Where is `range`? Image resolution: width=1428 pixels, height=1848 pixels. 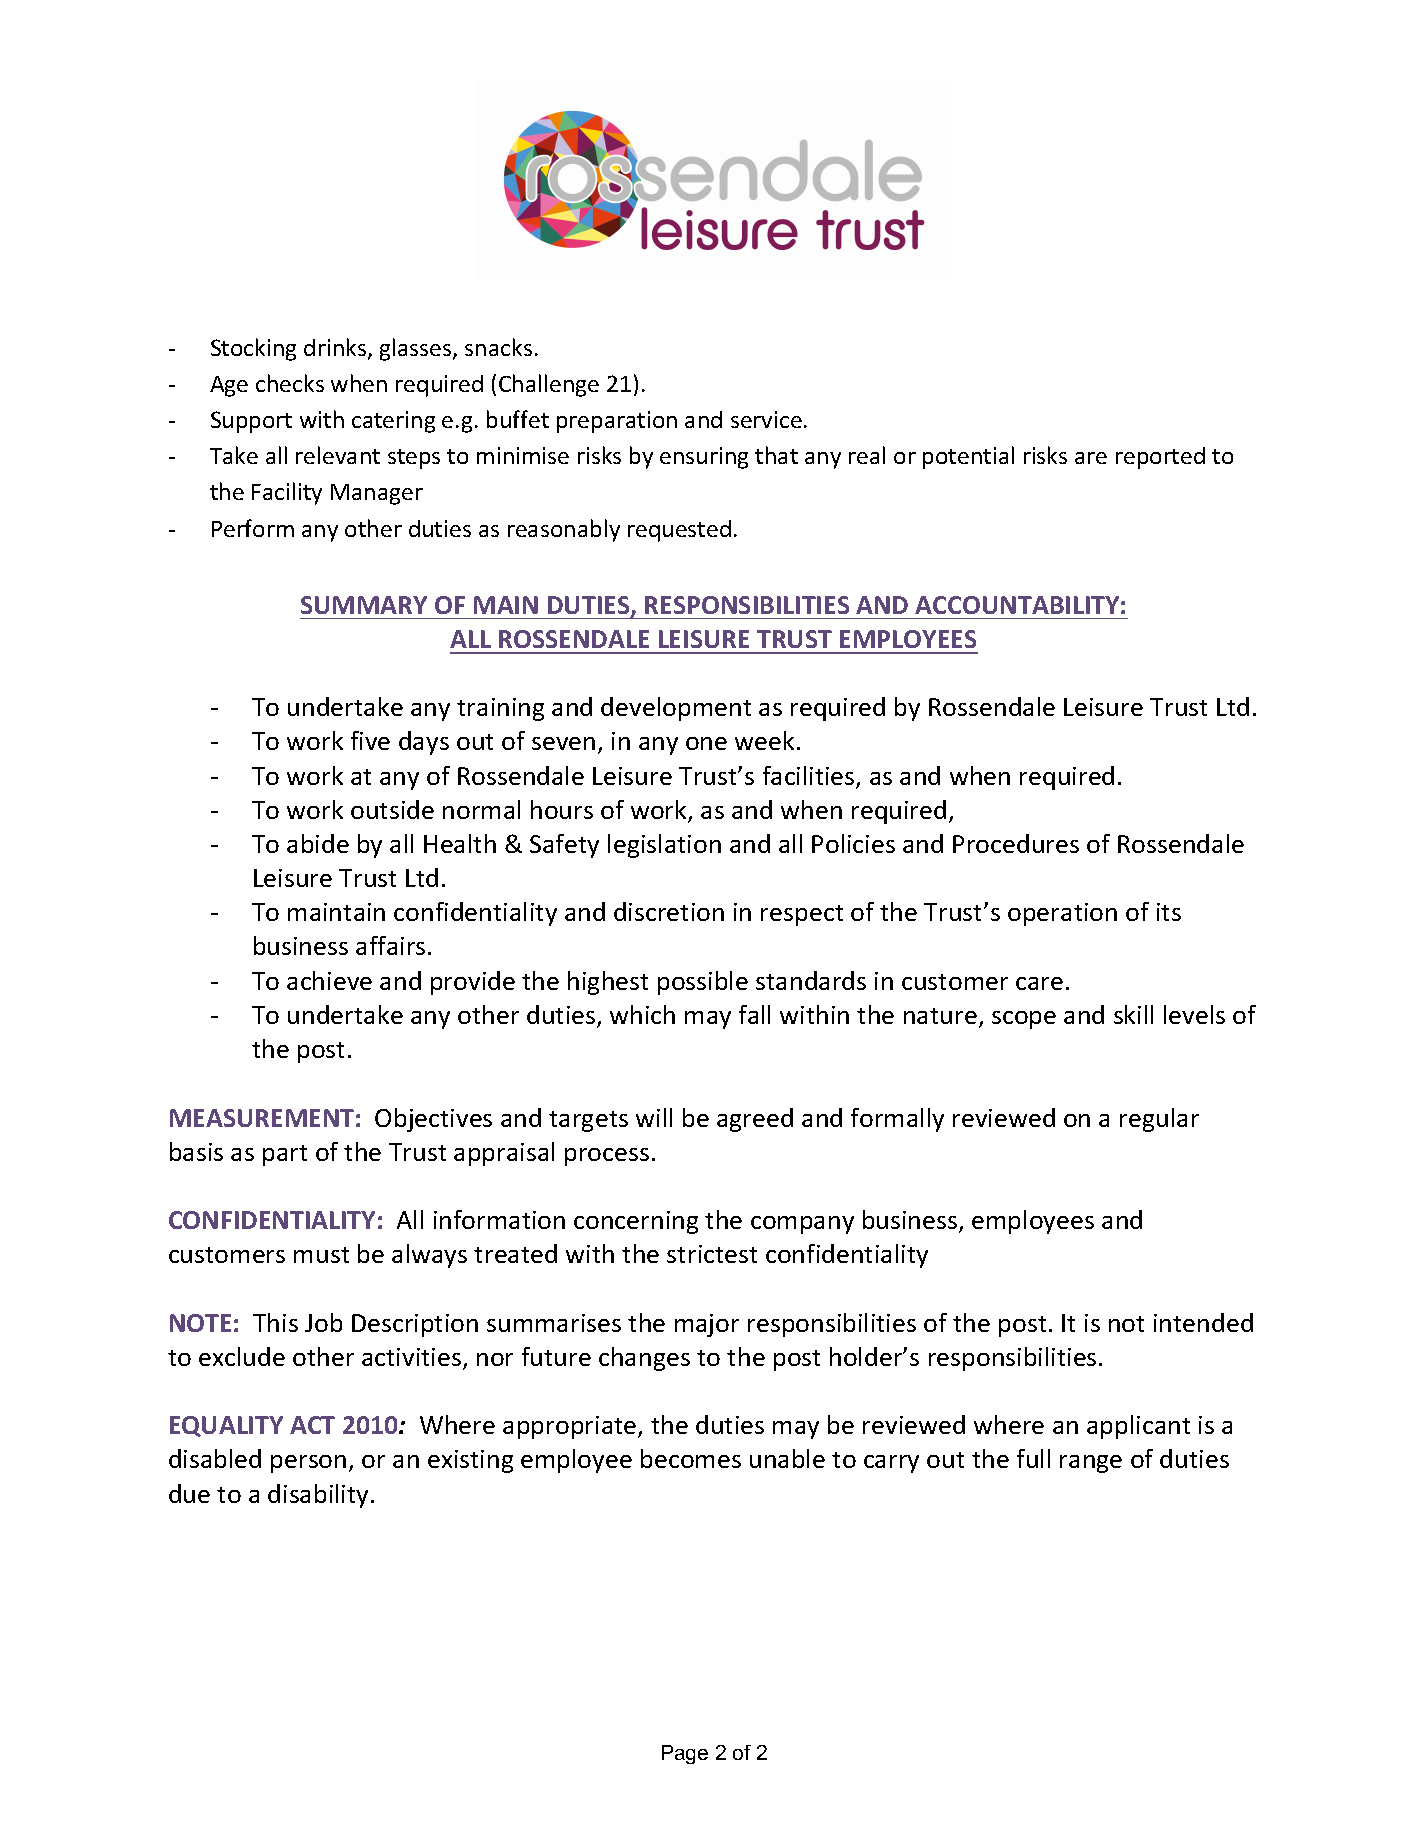
range is located at coordinates (1091, 1464).
